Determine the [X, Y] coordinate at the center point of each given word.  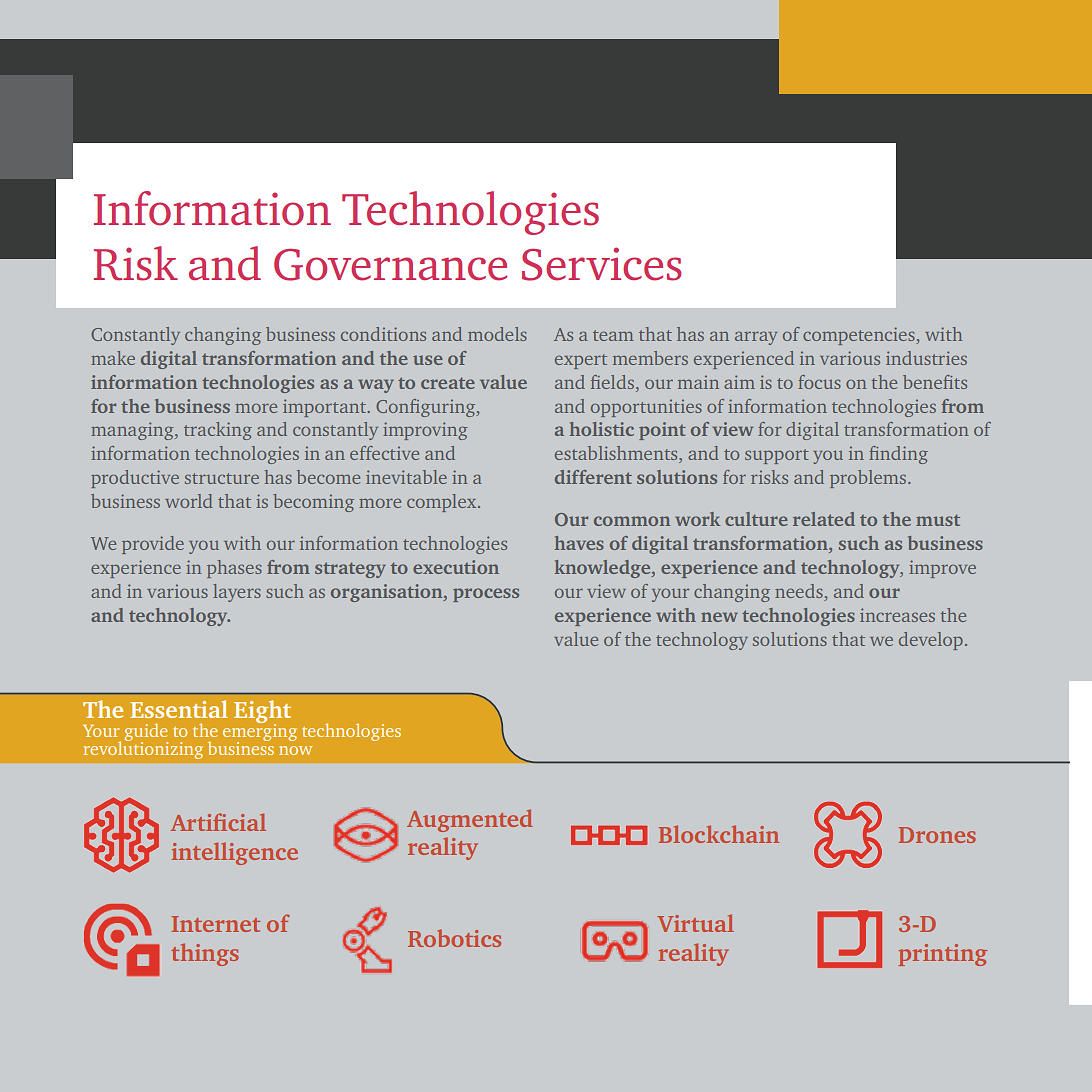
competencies [860, 336]
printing [942, 955]
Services [602, 264]
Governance [390, 265]
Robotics [454, 938]
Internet [215, 924]
